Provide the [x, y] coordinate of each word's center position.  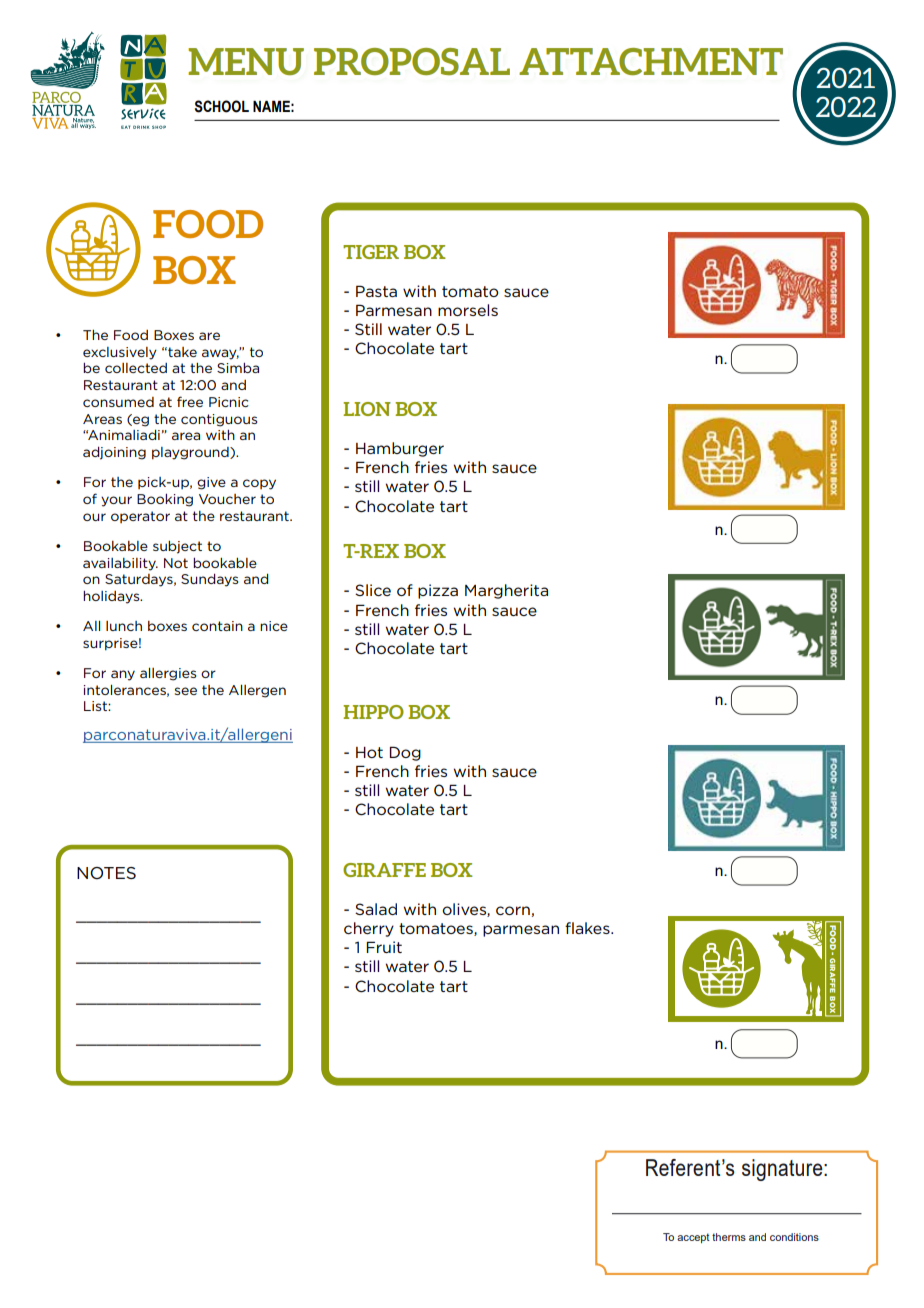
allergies [168, 674]
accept [693, 1238]
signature [783, 1170]
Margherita [506, 591]
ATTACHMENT [651, 61]
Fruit [384, 947]
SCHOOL [222, 106]
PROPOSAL [412, 61]
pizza [438, 591]
